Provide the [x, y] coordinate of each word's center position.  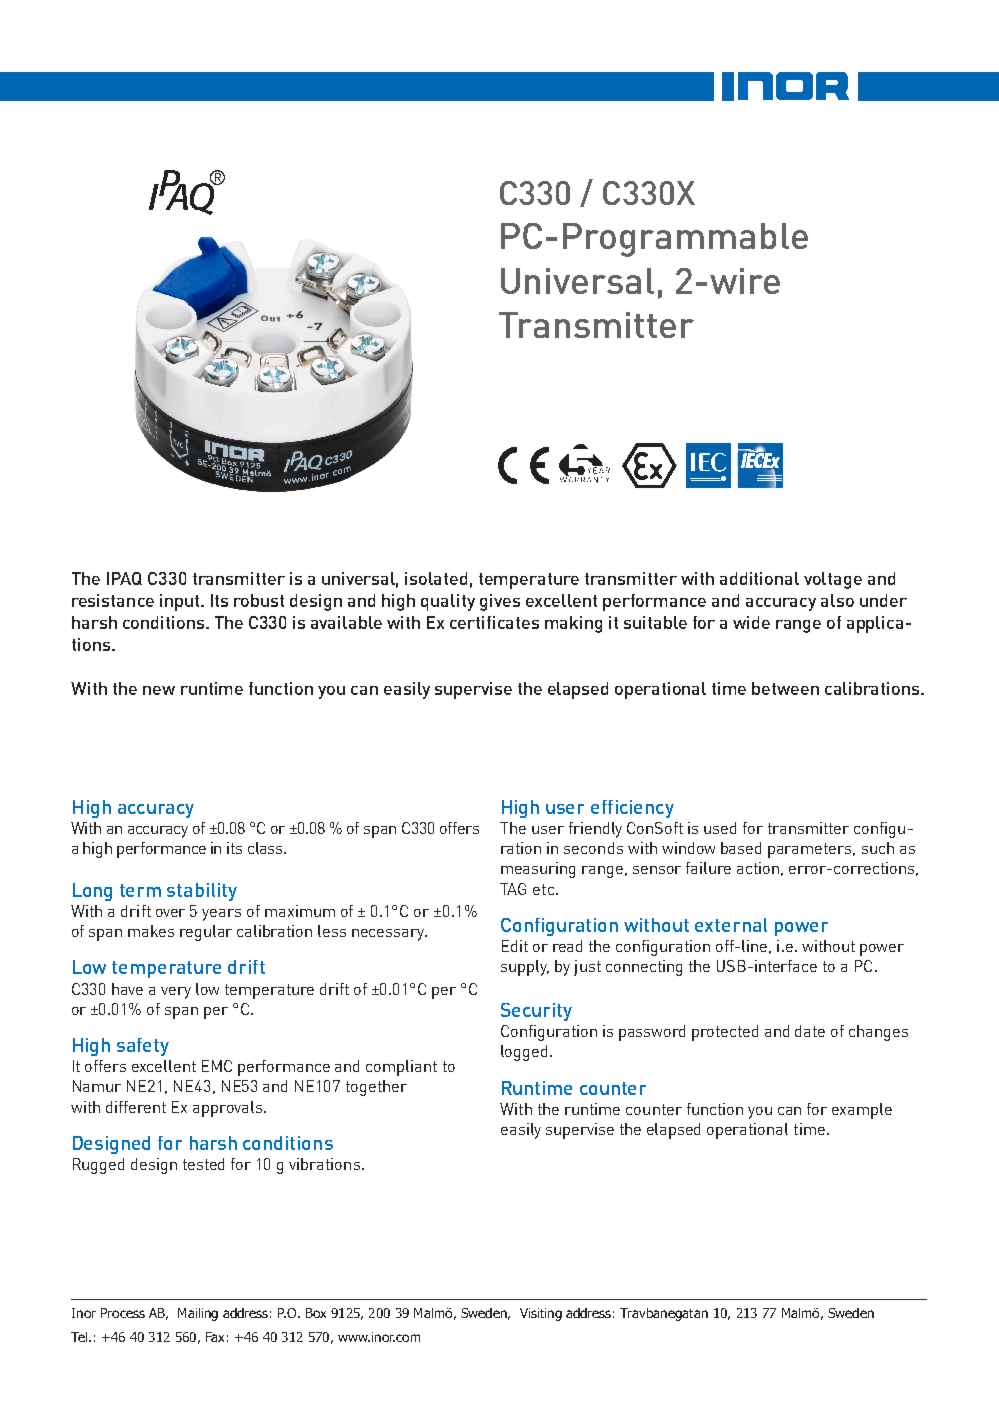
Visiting [541, 1314]
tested [203, 1164]
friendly [595, 830]
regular [206, 933]
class [266, 848]
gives [500, 602]
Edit [515, 946]
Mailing [198, 1314]
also [837, 600]
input [181, 602]
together [376, 1088]
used [720, 828]
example [862, 1111]
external [731, 925]
